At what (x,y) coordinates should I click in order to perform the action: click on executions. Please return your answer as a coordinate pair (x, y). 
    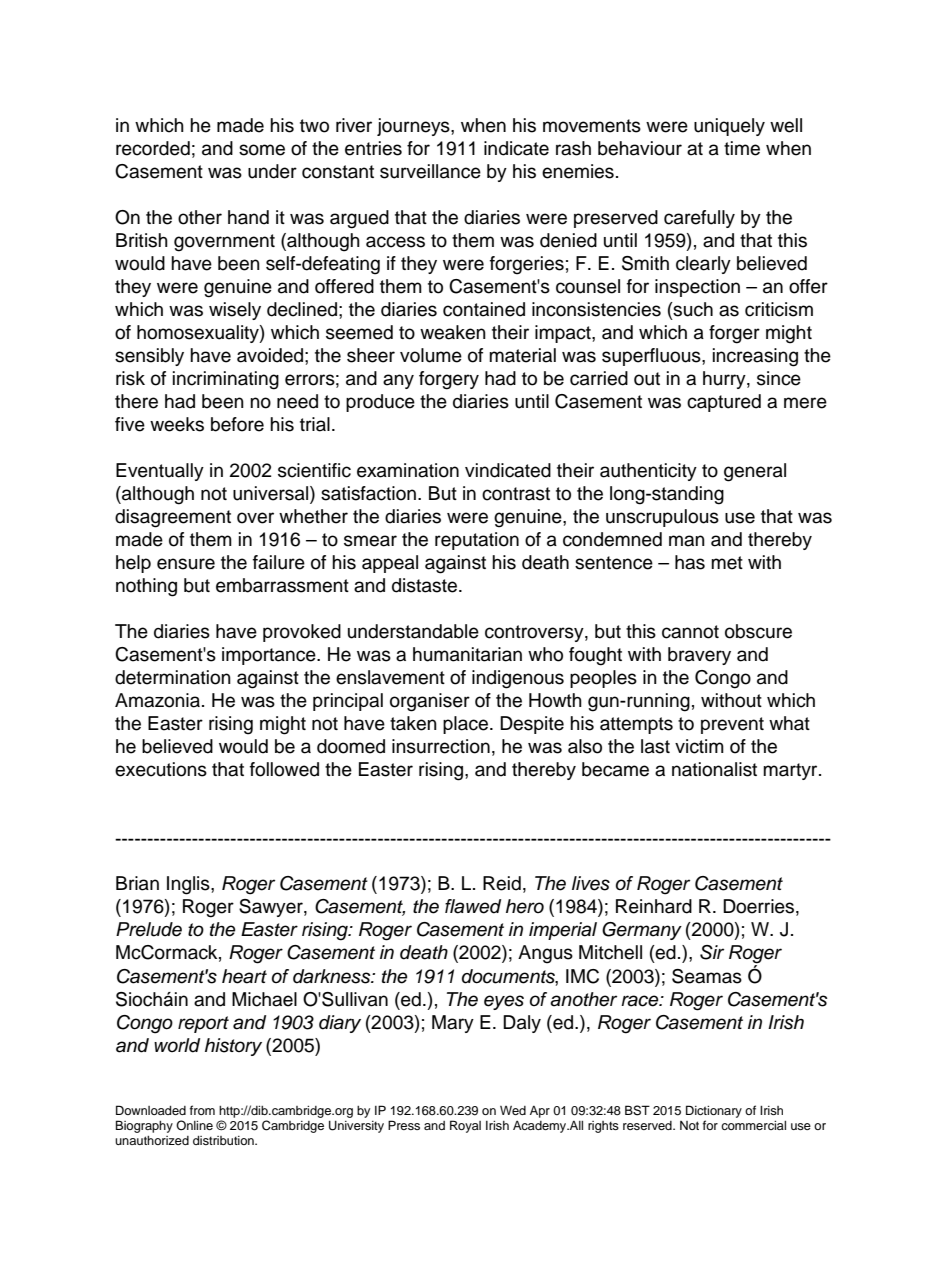
    Looking at the image, I should click on (161, 769).
